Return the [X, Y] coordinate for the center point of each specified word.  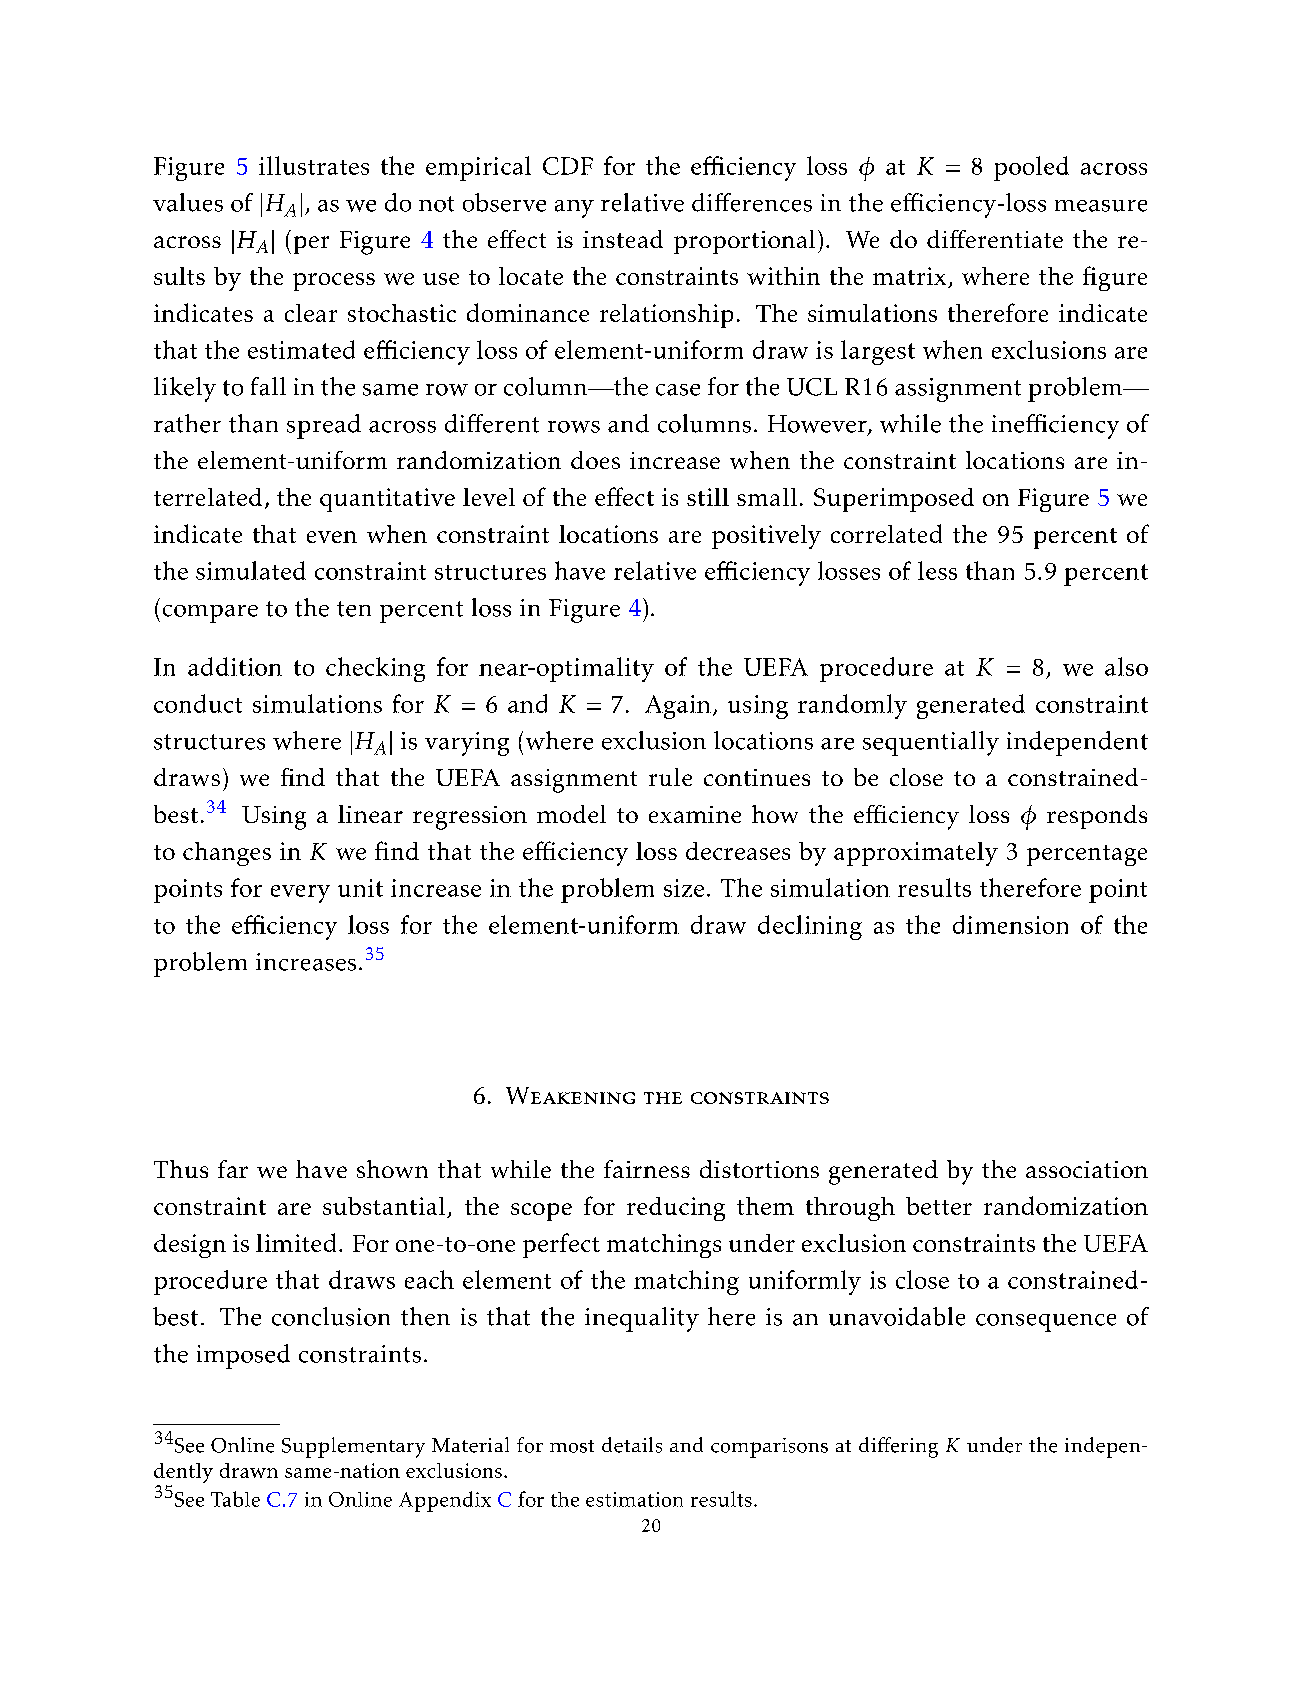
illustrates [314, 165]
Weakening [570, 1095]
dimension [1010, 924]
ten [354, 609]
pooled [1031, 168]
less [937, 570]
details [632, 1445]
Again [678, 707]
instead [623, 239]
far [233, 1169]
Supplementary [353, 1447]
